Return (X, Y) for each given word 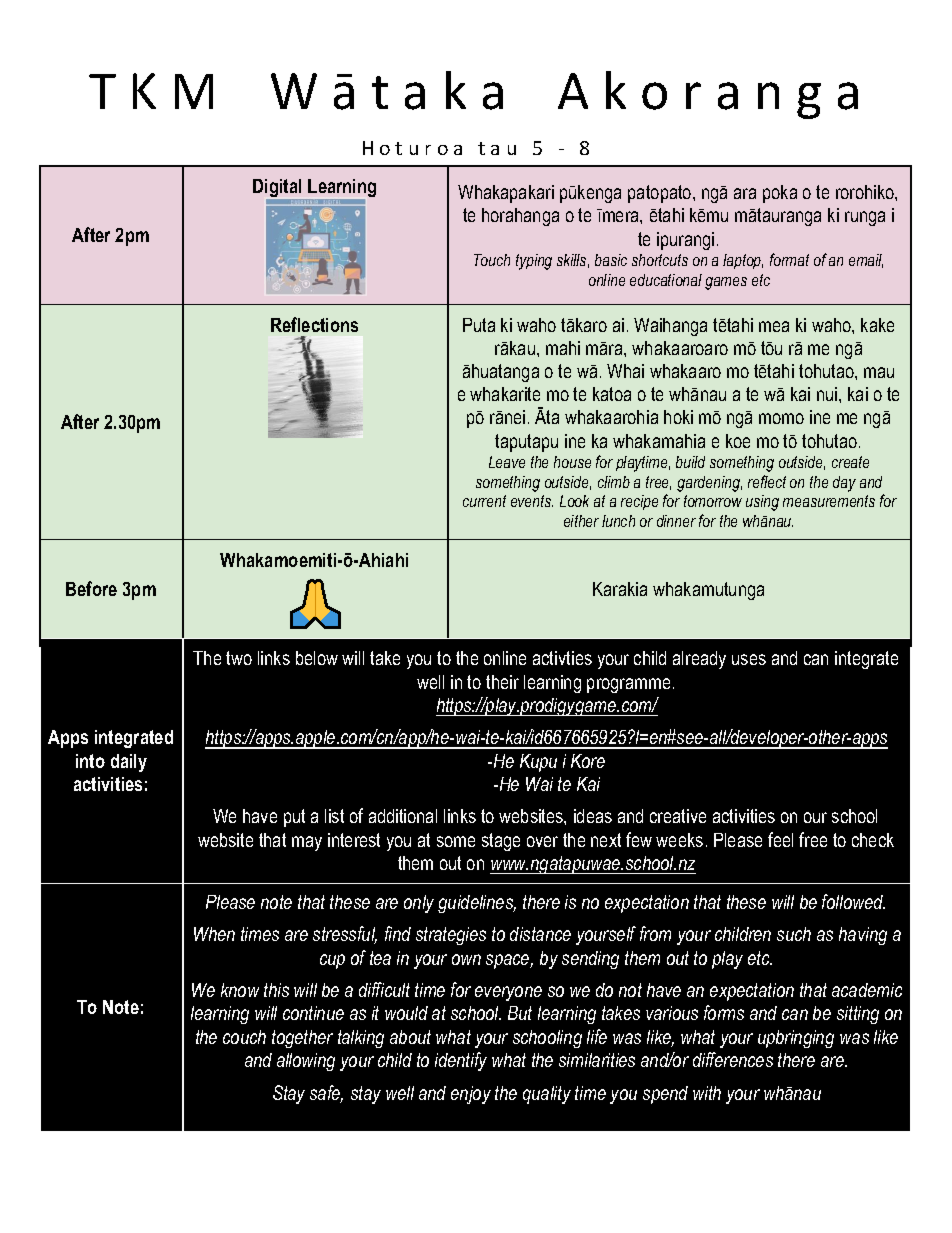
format (789, 259)
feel (780, 839)
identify (461, 1061)
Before (91, 588)
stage (501, 842)
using (762, 503)
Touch (492, 260)
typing (534, 262)
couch (244, 1037)
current (484, 501)
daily (129, 763)
